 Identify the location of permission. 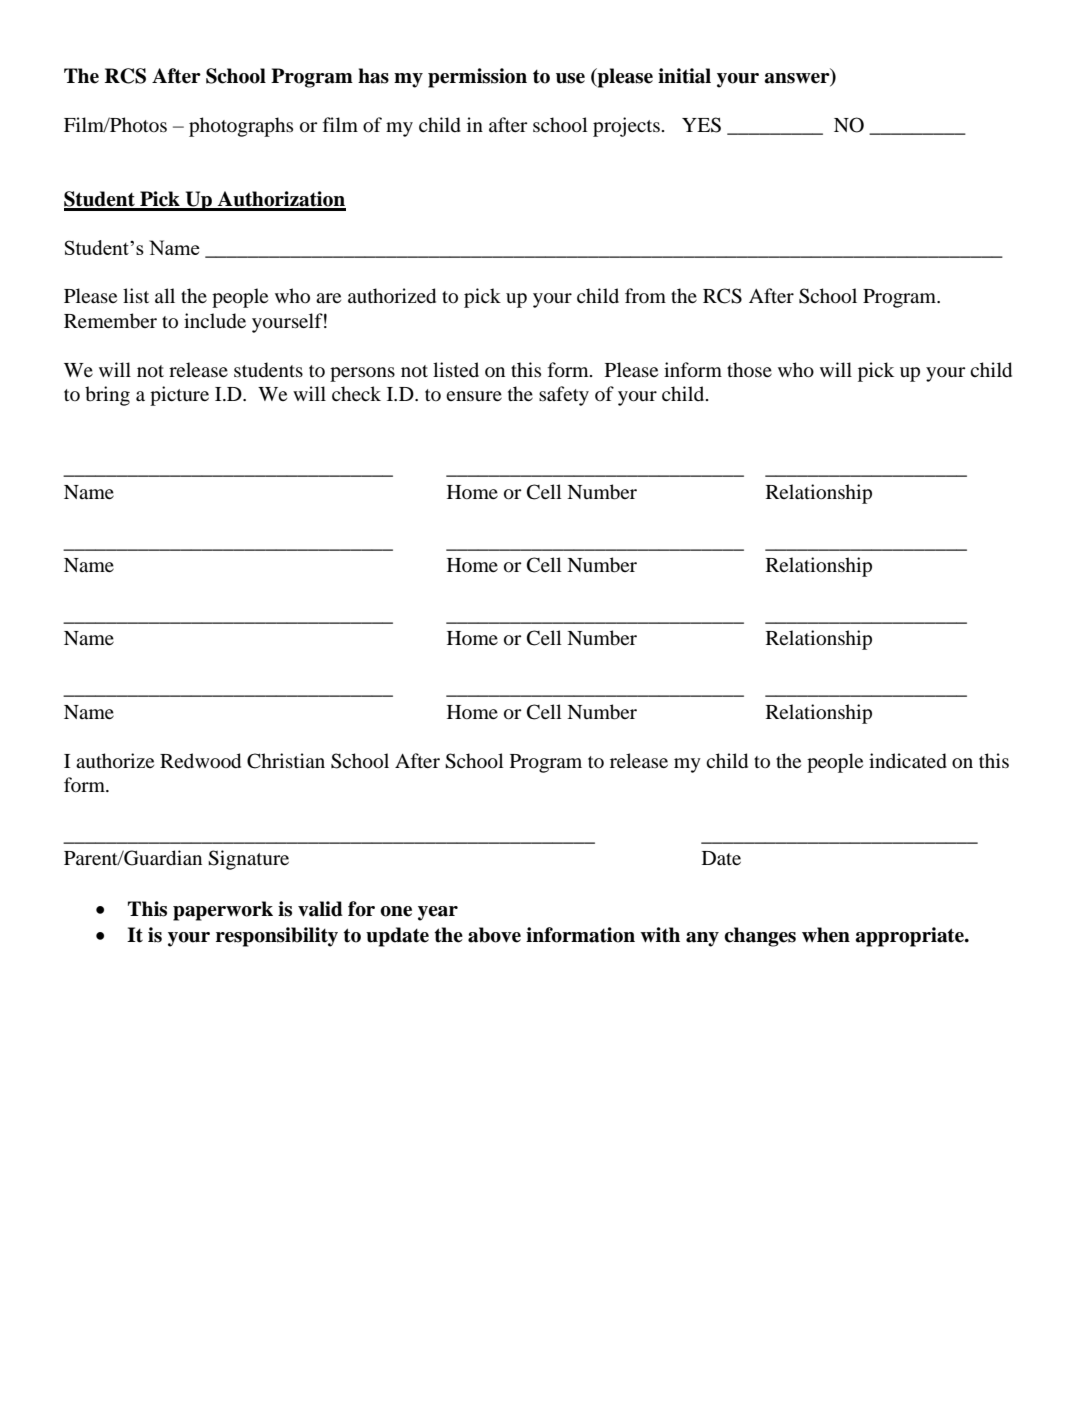
(477, 78).
